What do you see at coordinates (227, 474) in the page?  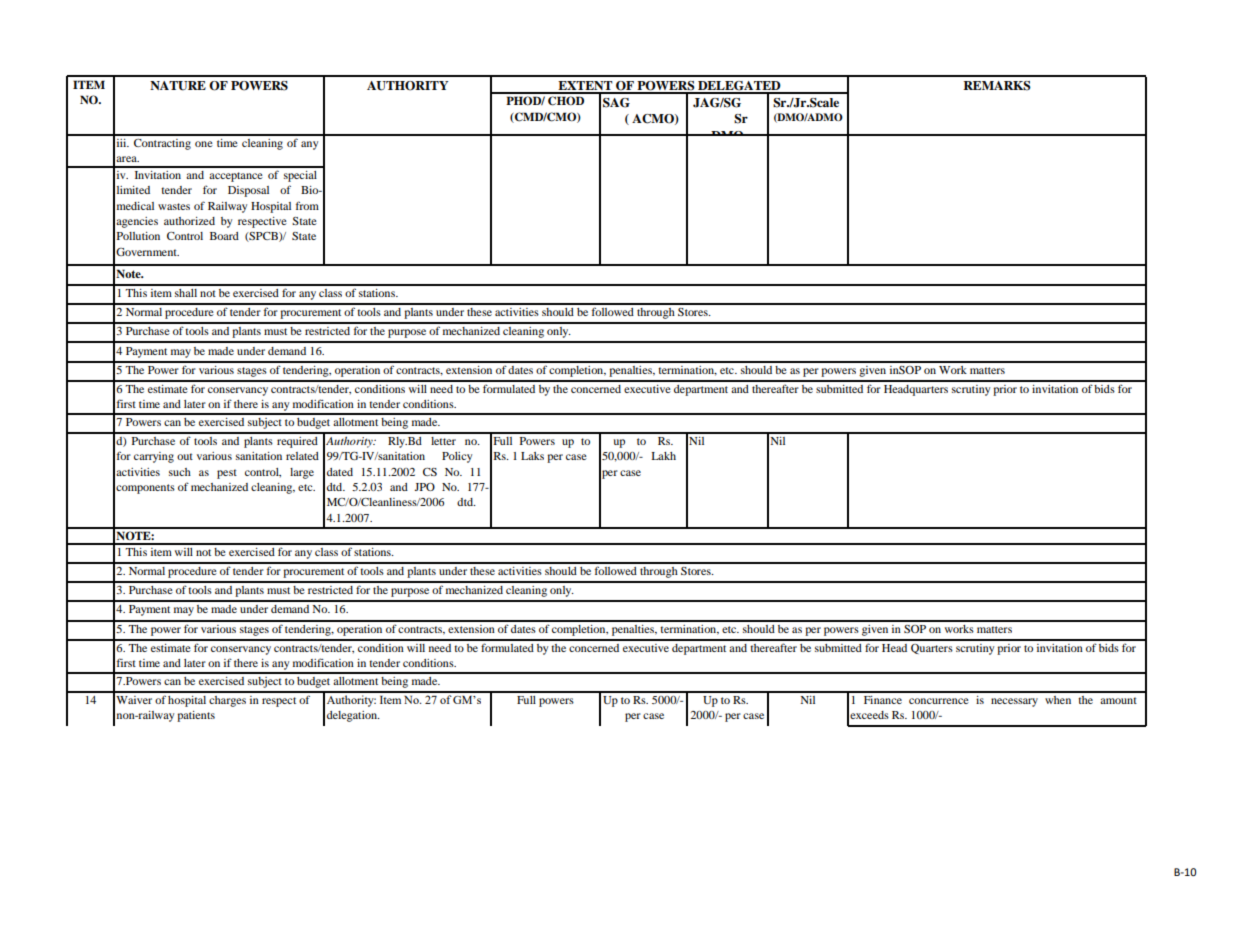 I see `pest` at bounding box center [227, 474].
